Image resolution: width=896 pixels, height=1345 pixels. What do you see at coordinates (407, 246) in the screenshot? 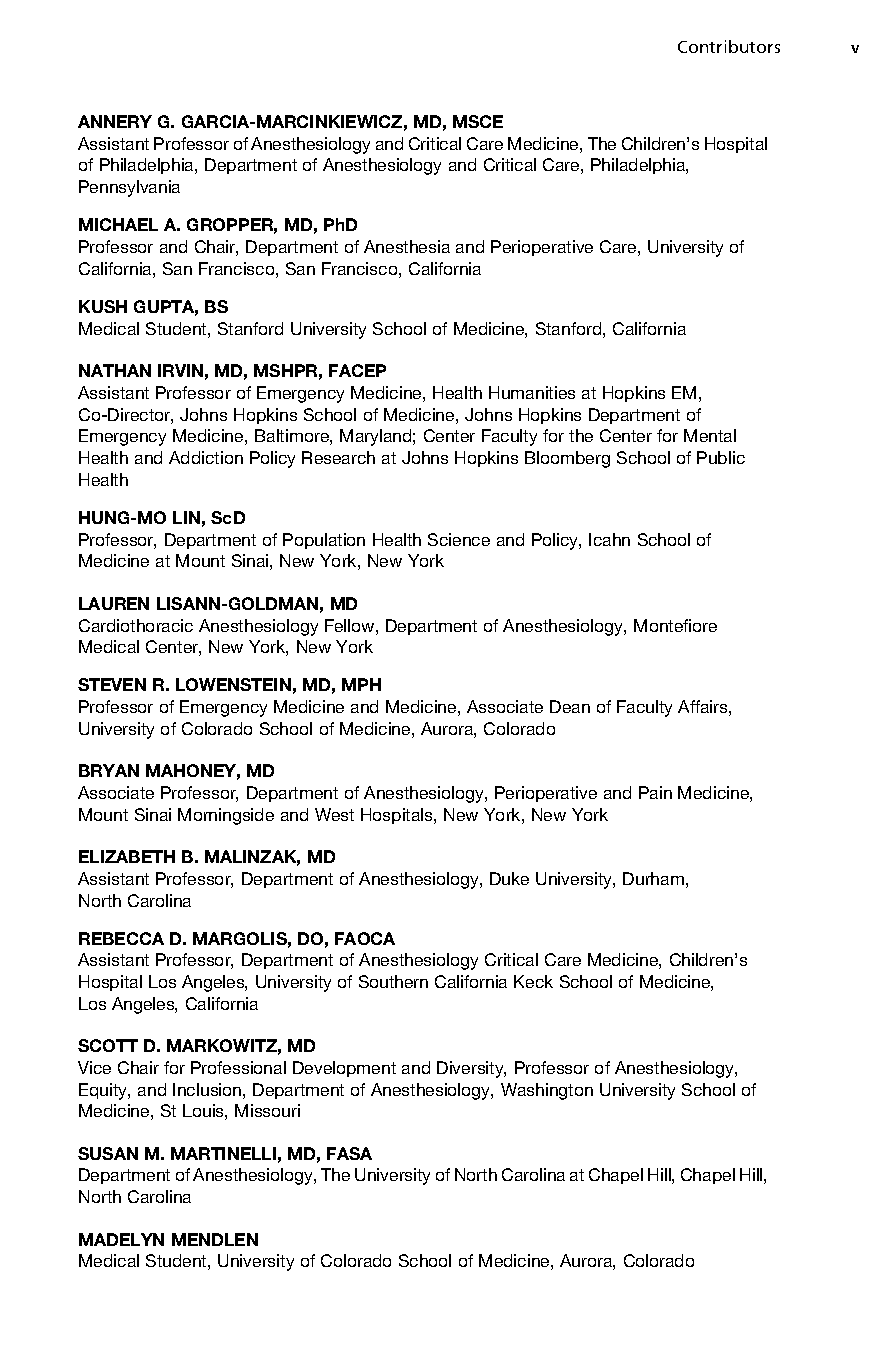
I see `Anesthesia` at bounding box center [407, 246].
